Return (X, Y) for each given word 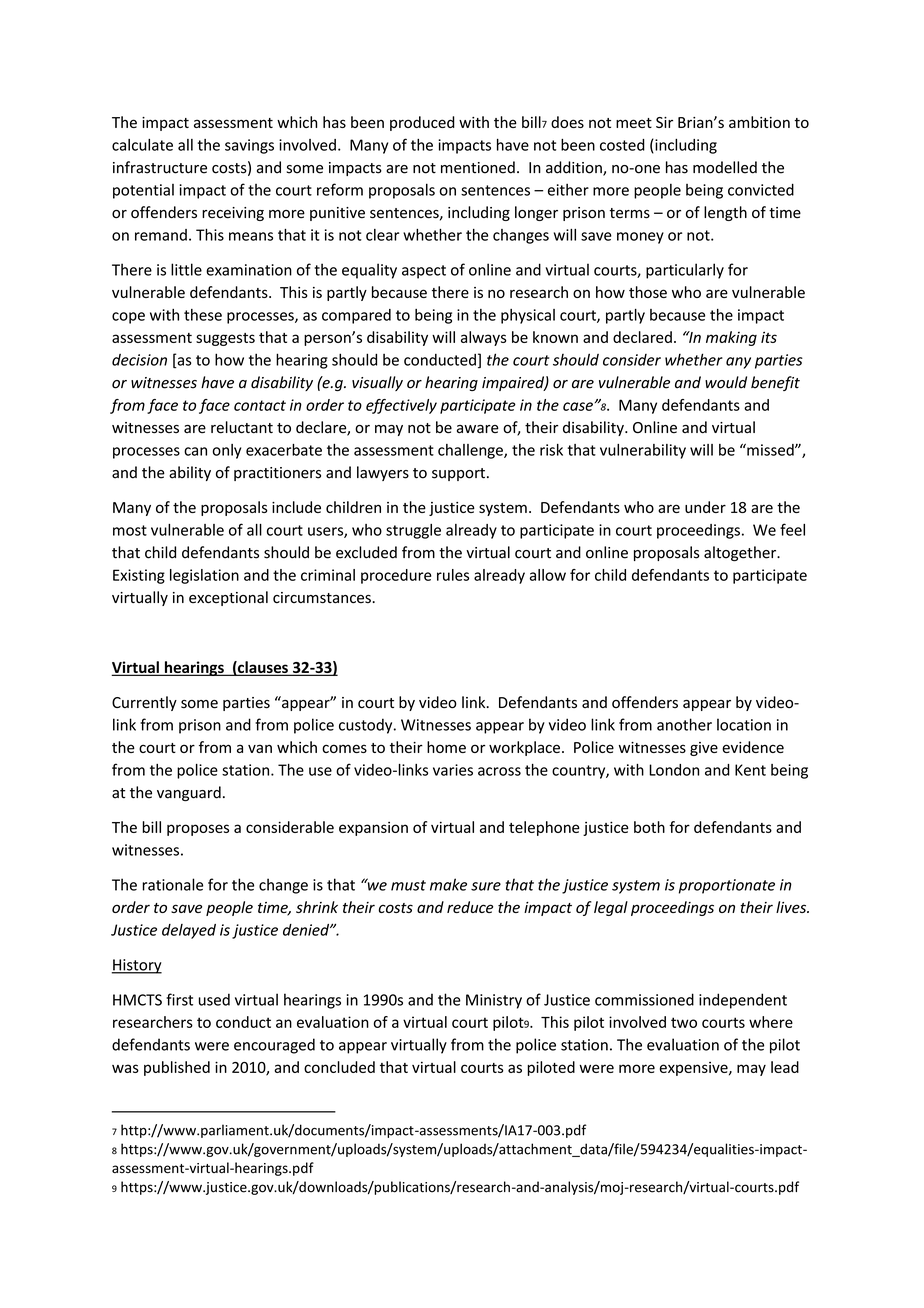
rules (453, 575)
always (484, 338)
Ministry (494, 1001)
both (649, 827)
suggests (225, 339)
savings (249, 146)
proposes (198, 830)
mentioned (478, 167)
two (684, 1022)
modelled (725, 167)
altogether (741, 553)
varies (453, 770)
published (177, 1068)
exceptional (228, 598)
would (726, 382)
